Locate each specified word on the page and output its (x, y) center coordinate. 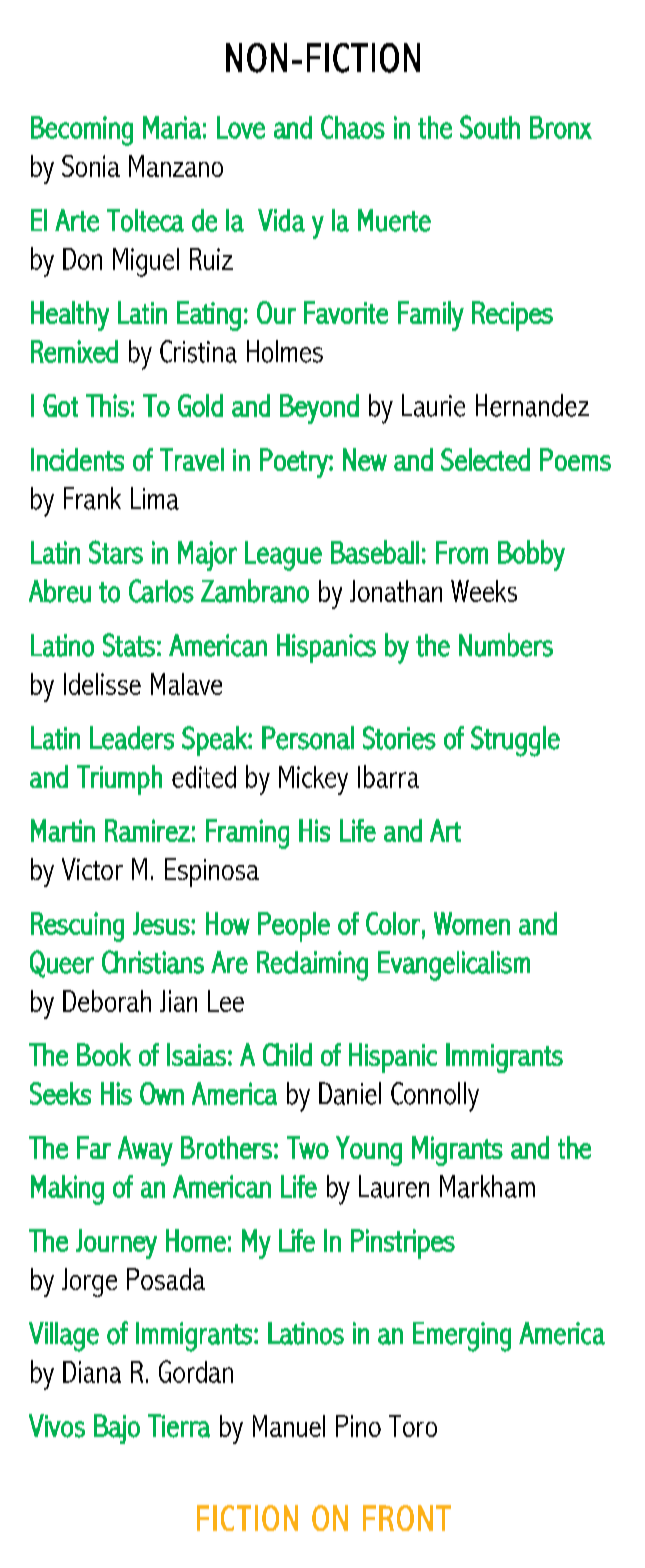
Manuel (289, 1426)
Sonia (91, 166)
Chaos (353, 127)
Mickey (313, 780)
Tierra (179, 1426)
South (490, 127)
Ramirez (147, 830)
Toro (413, 1426)
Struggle (515, 741)
